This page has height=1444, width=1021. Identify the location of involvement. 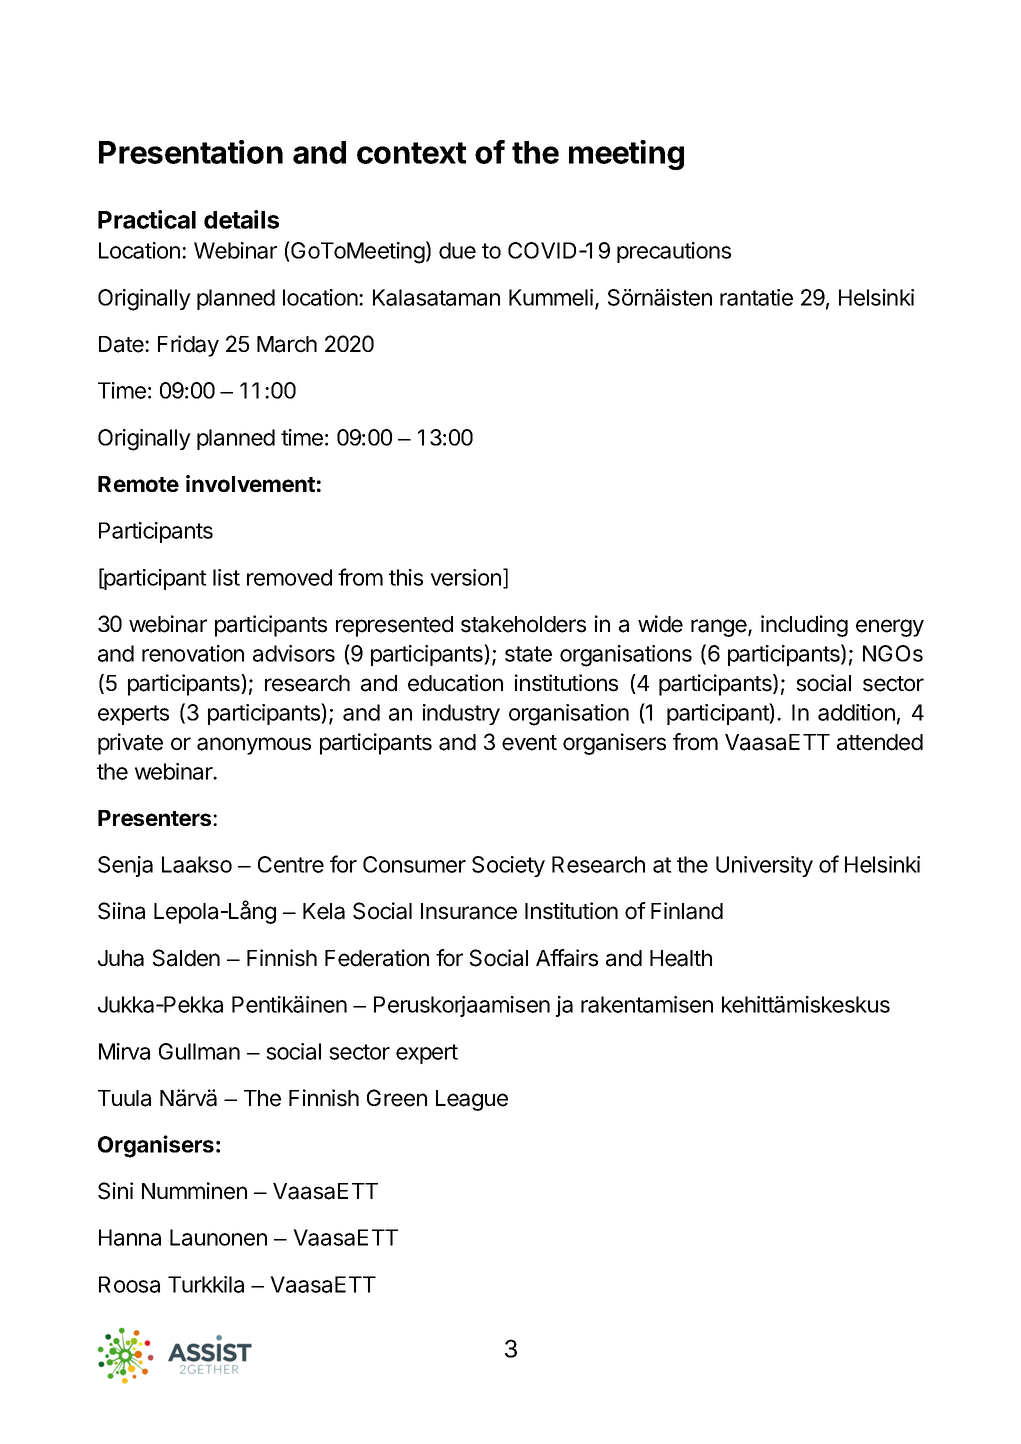
(250, 483).
